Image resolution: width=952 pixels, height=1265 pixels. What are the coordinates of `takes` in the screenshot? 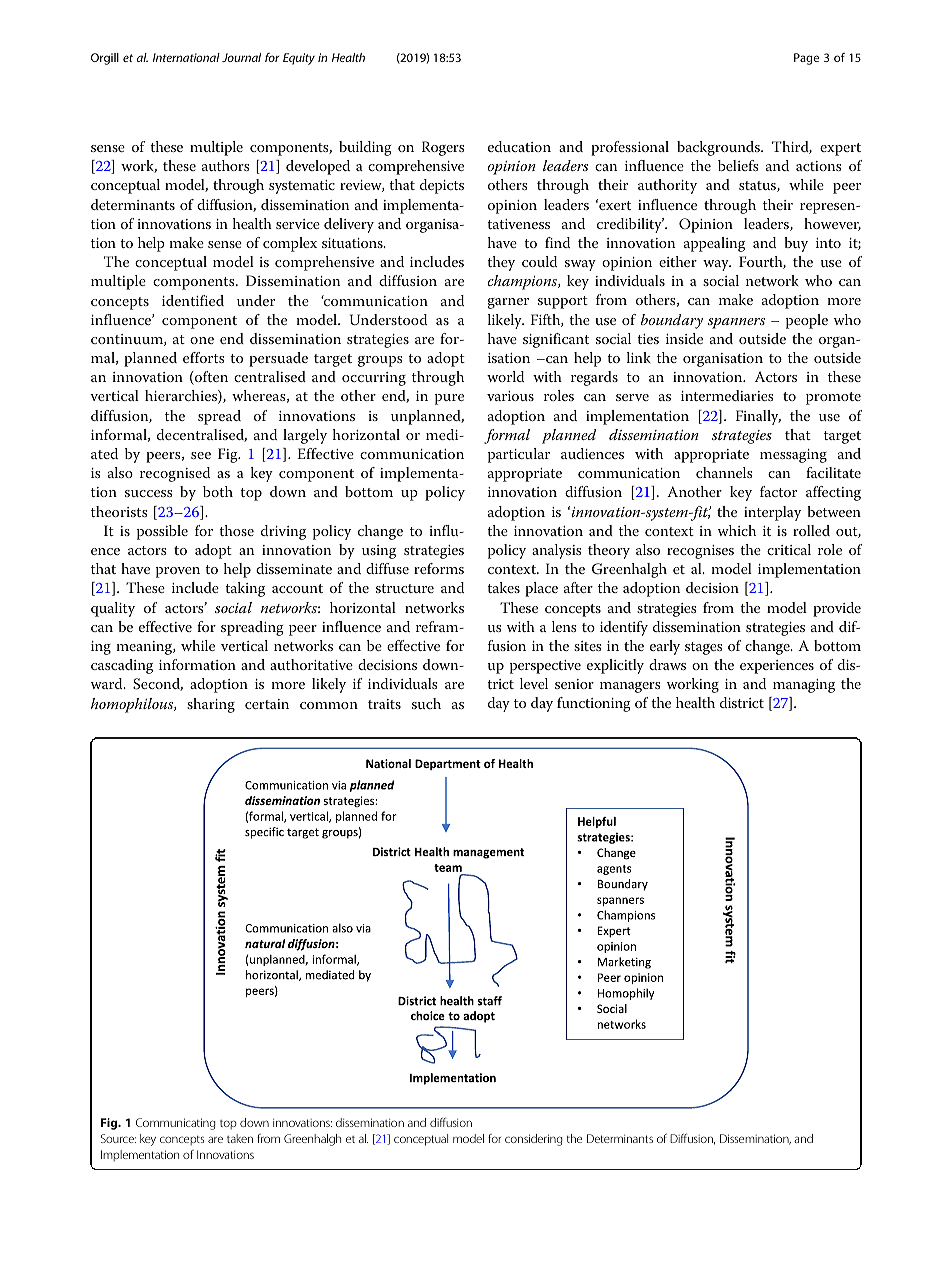 It's located at (503, 587).
